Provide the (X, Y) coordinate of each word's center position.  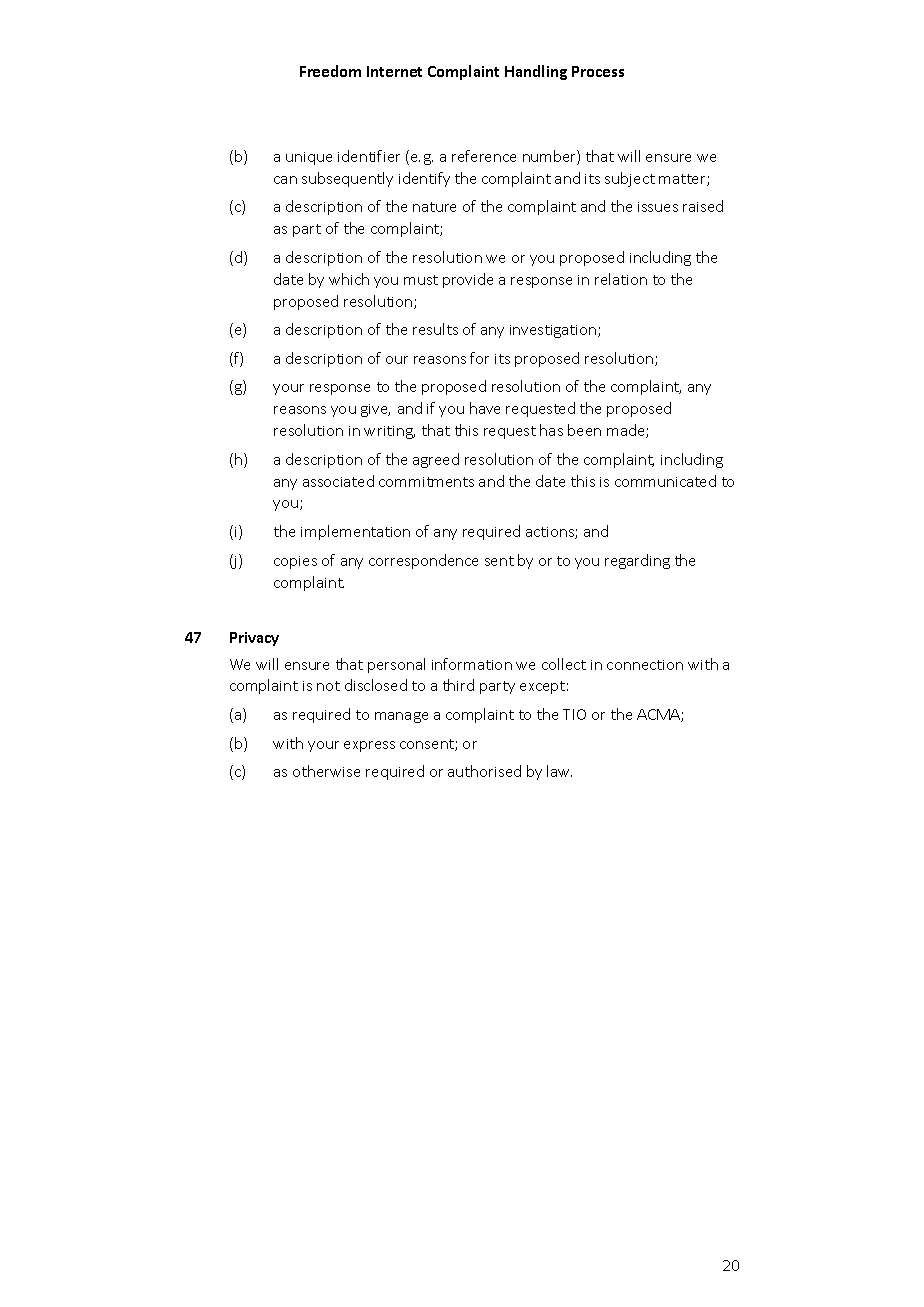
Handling (536, 72)
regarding (637, 561)
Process (598, 71)
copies (295, 562)
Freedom (330, 71)
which (349, 279)
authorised (484, 771)
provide (468, 280)
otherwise (326, 771)
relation (621, 279)
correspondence (423, 561)
